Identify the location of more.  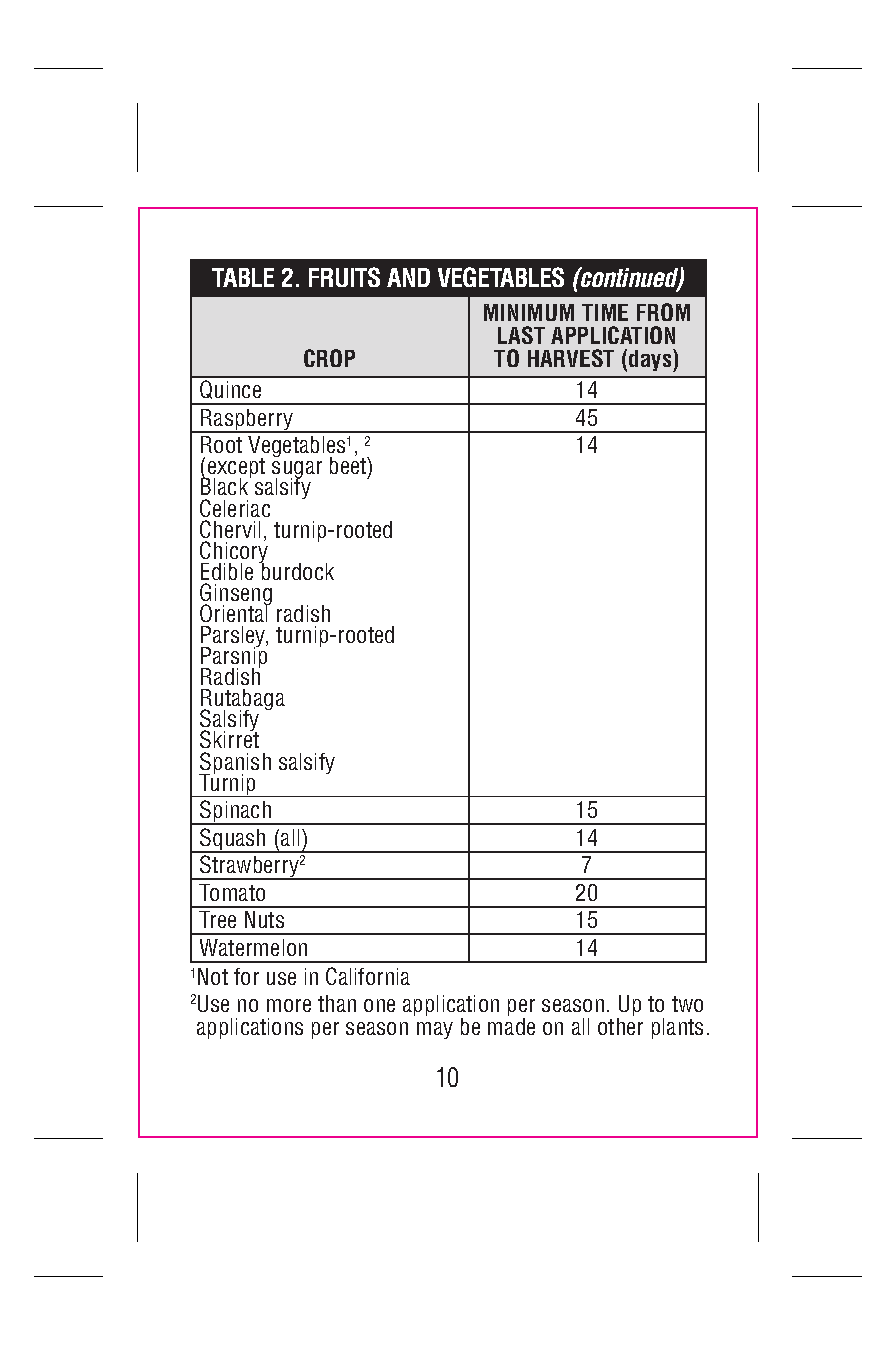
(289, 1005).
